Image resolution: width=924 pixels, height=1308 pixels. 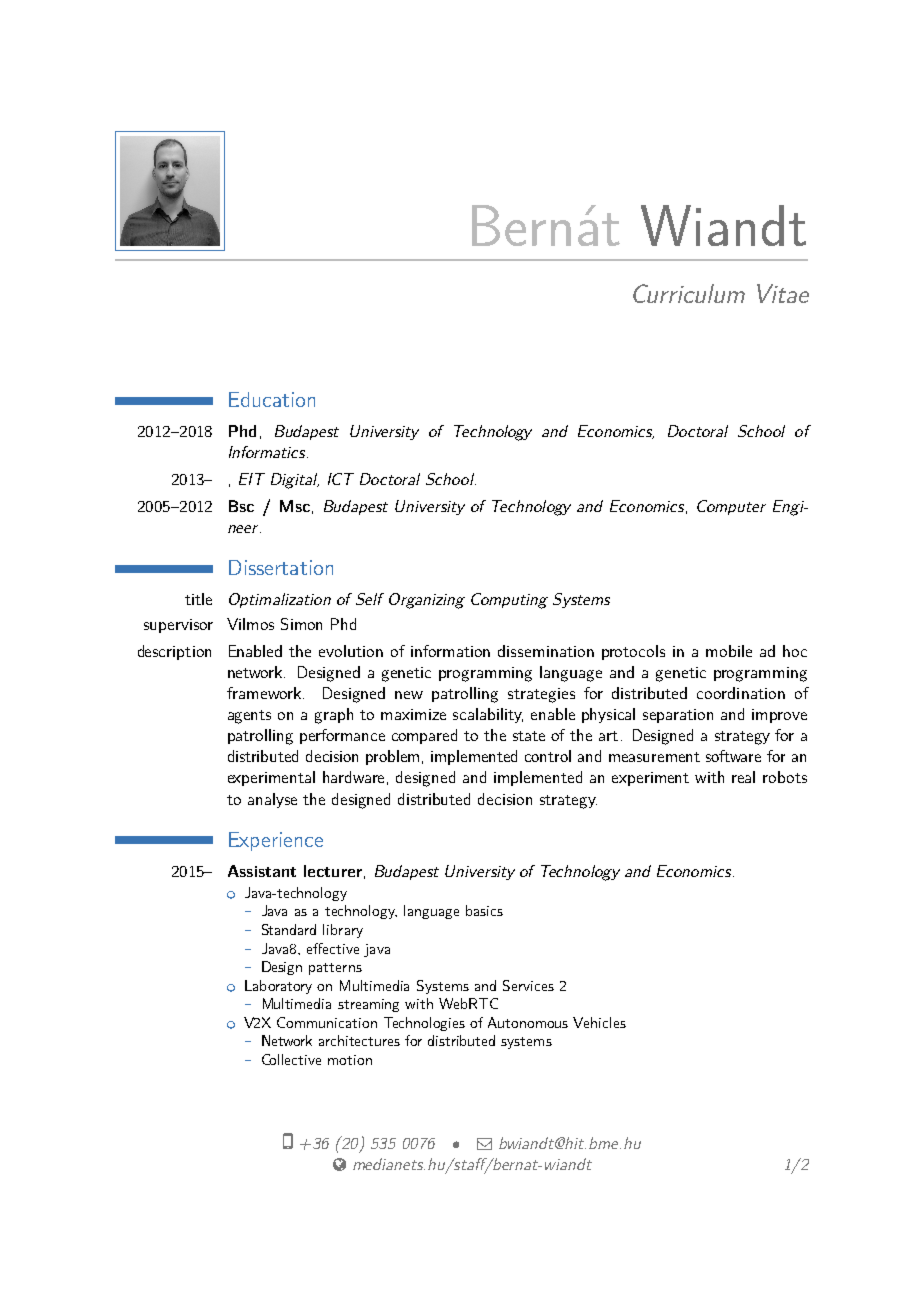 What do you see at coordinates (783, 293) in the screenshot?
I see `Vitae` at bounding box center [783, 293].
